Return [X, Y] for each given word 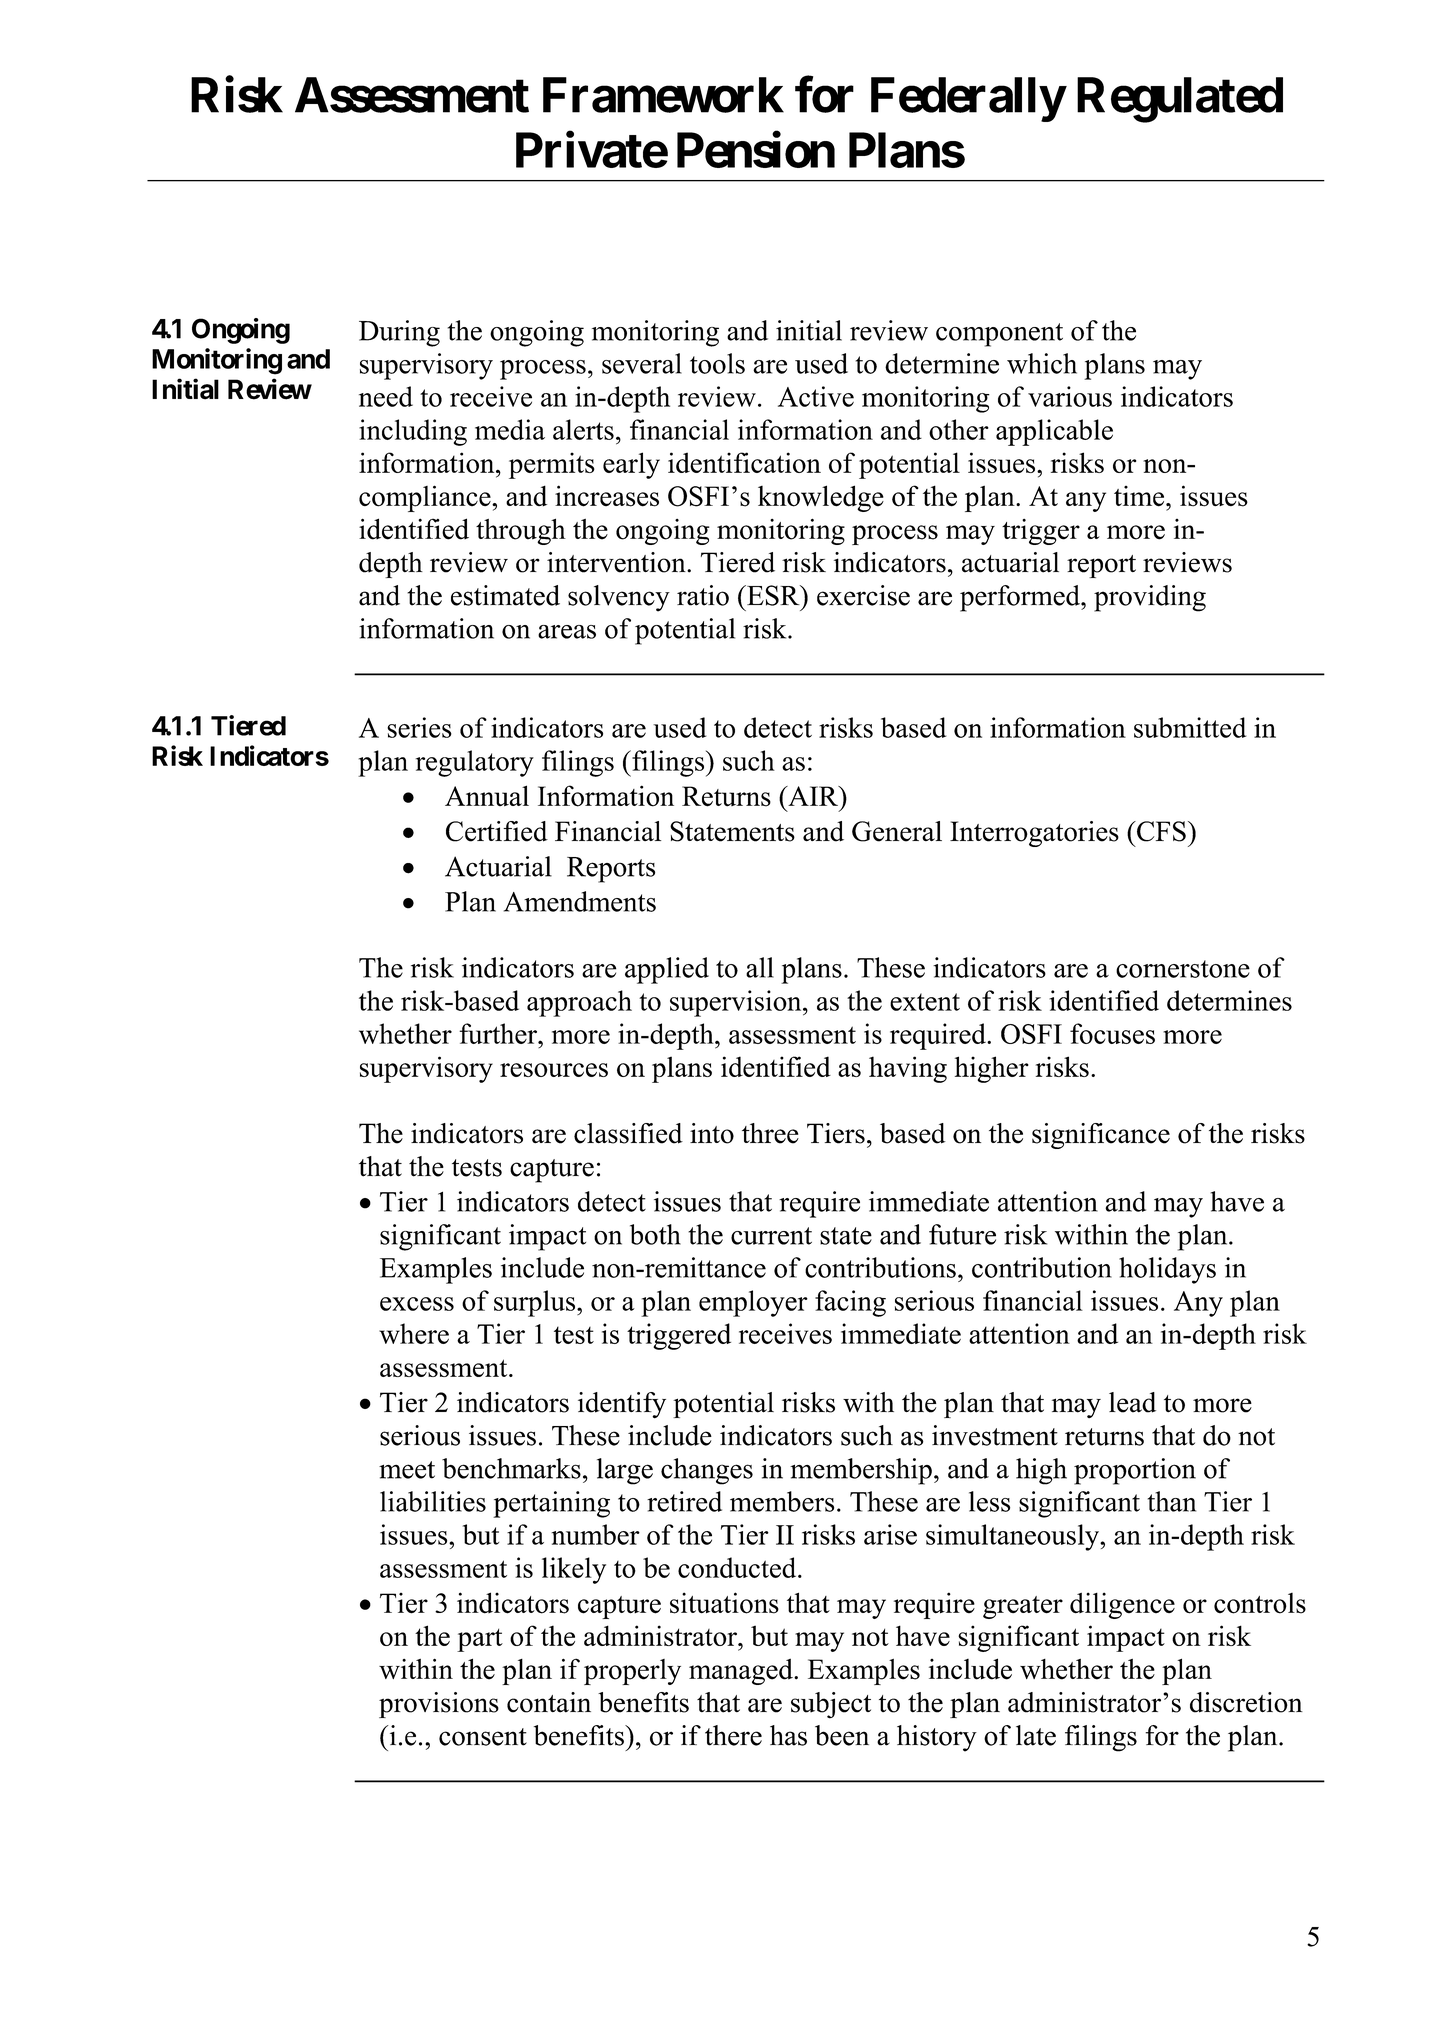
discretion [1246, 1702]
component [999, 335]
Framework [663, 95]
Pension [756, 150]
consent [483, 1737]
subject [831, 1705]
